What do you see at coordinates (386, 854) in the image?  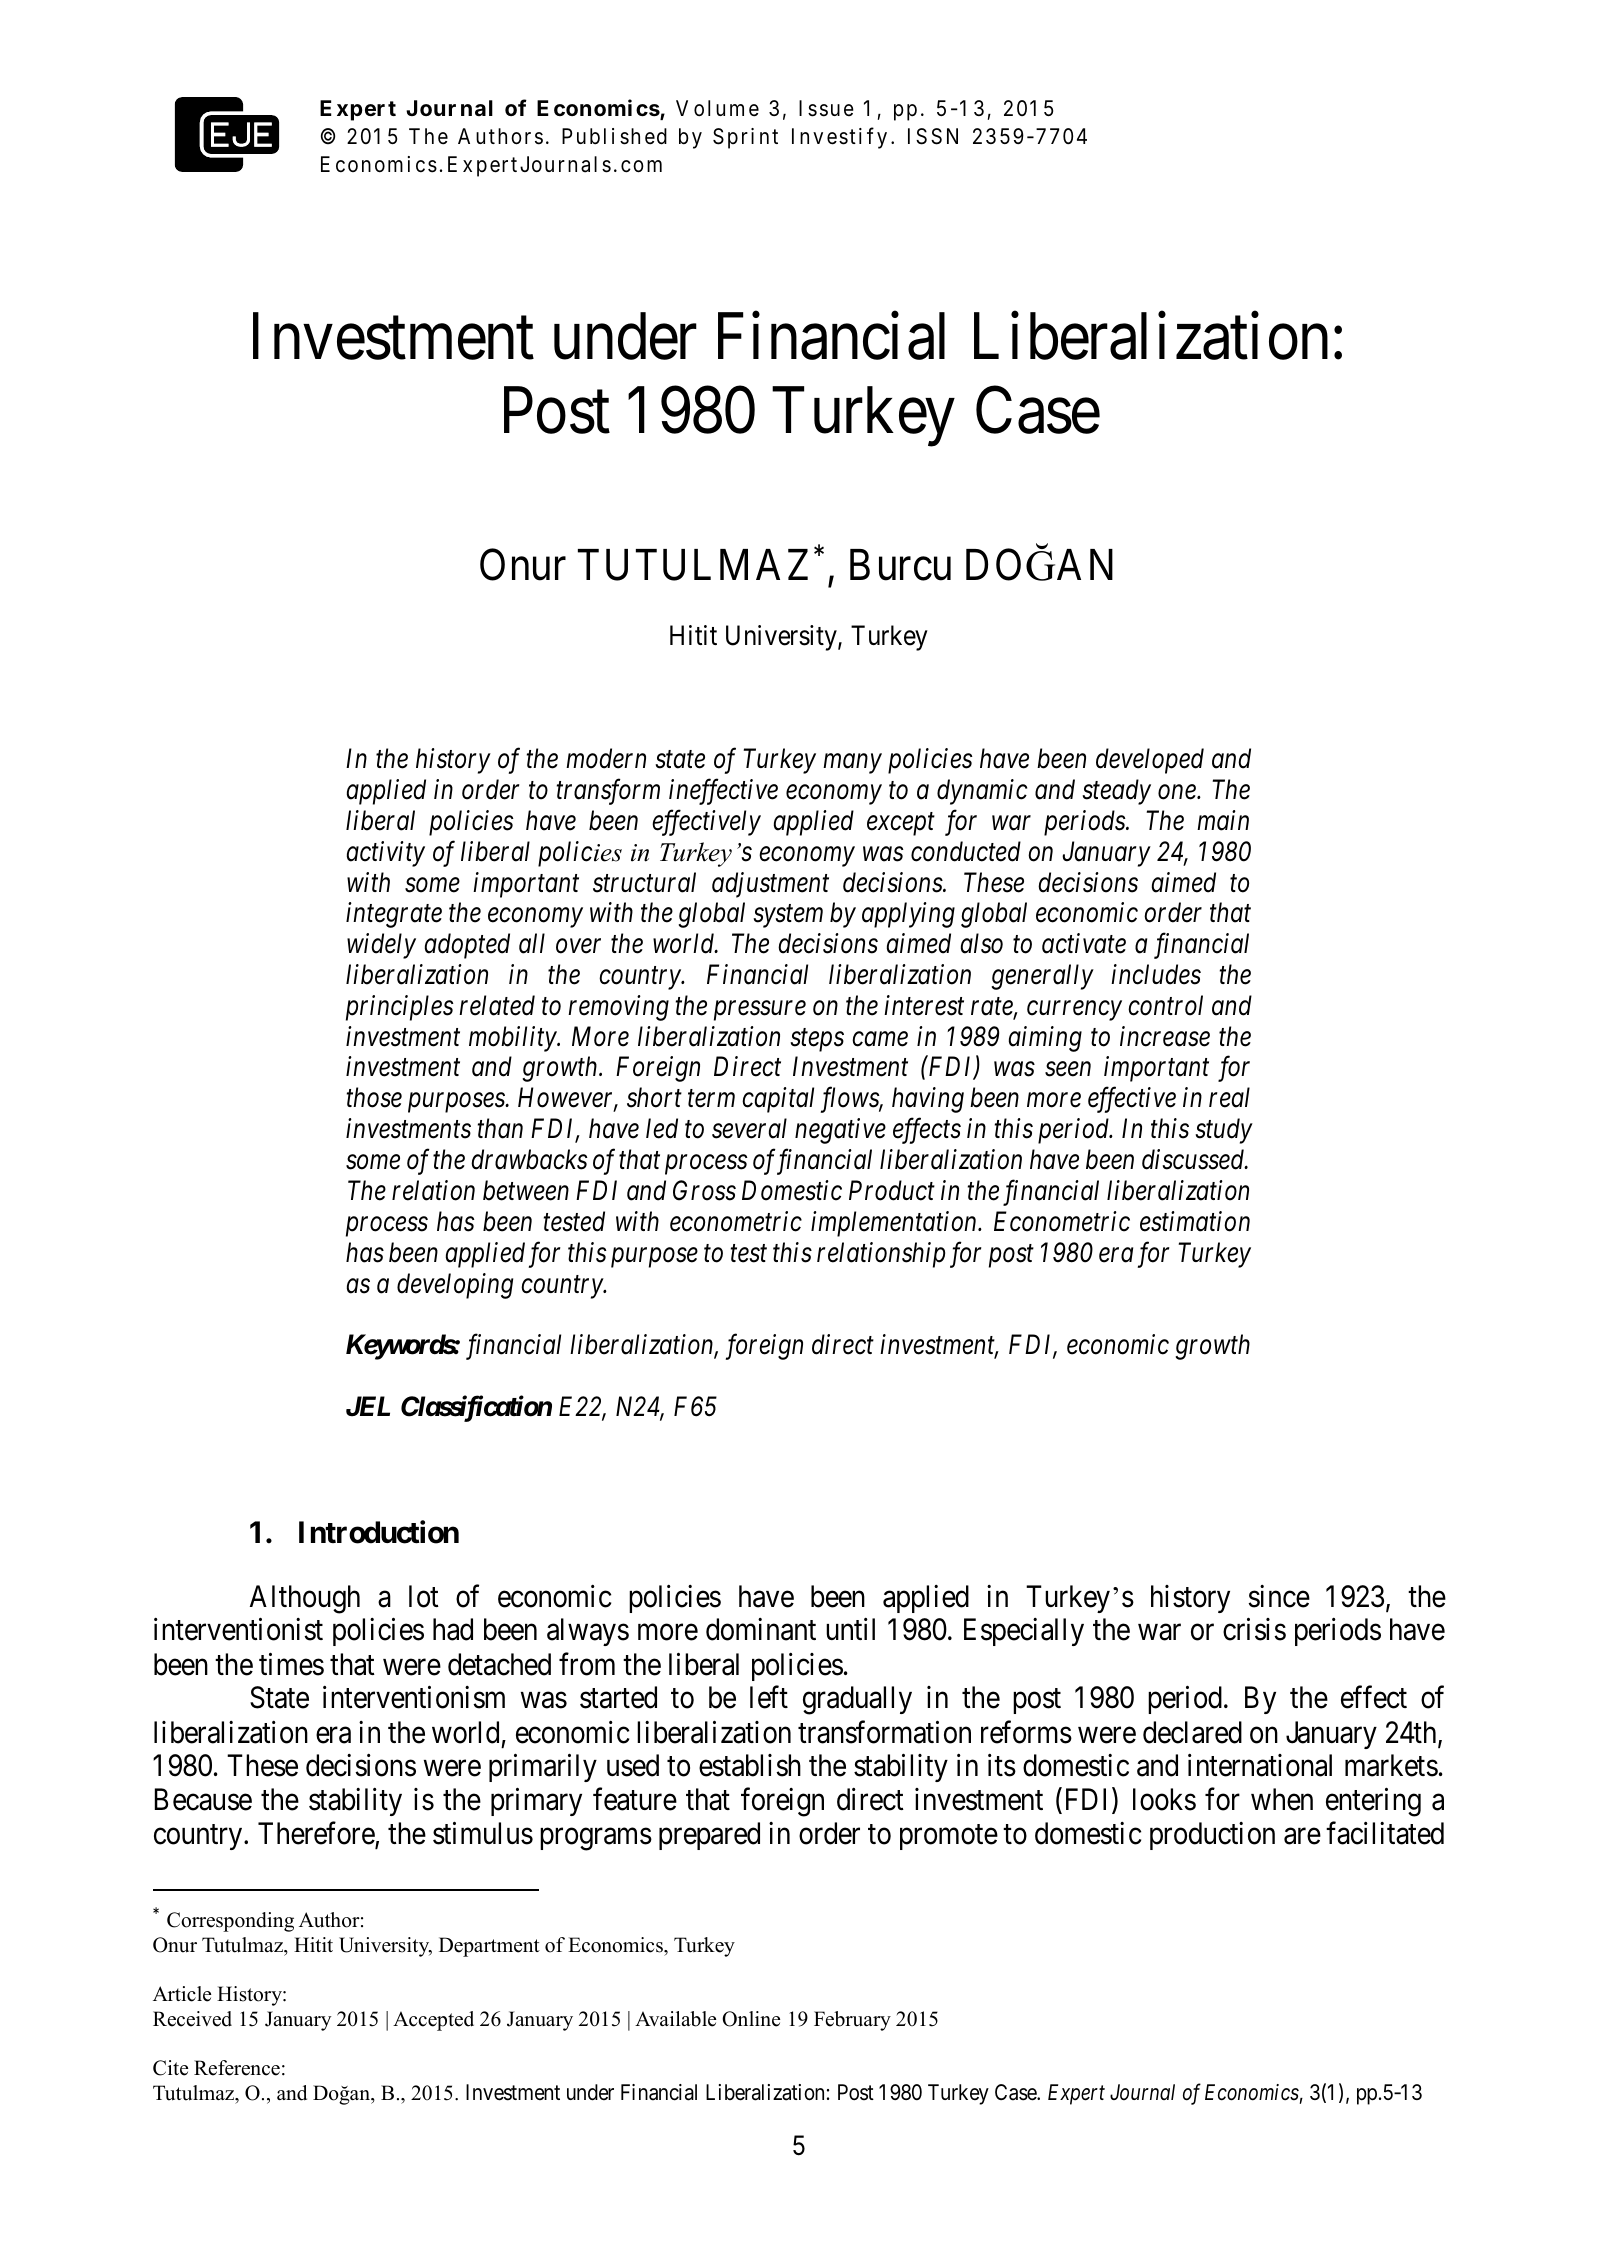 I see `activity` at bounding box center [386, 854].
